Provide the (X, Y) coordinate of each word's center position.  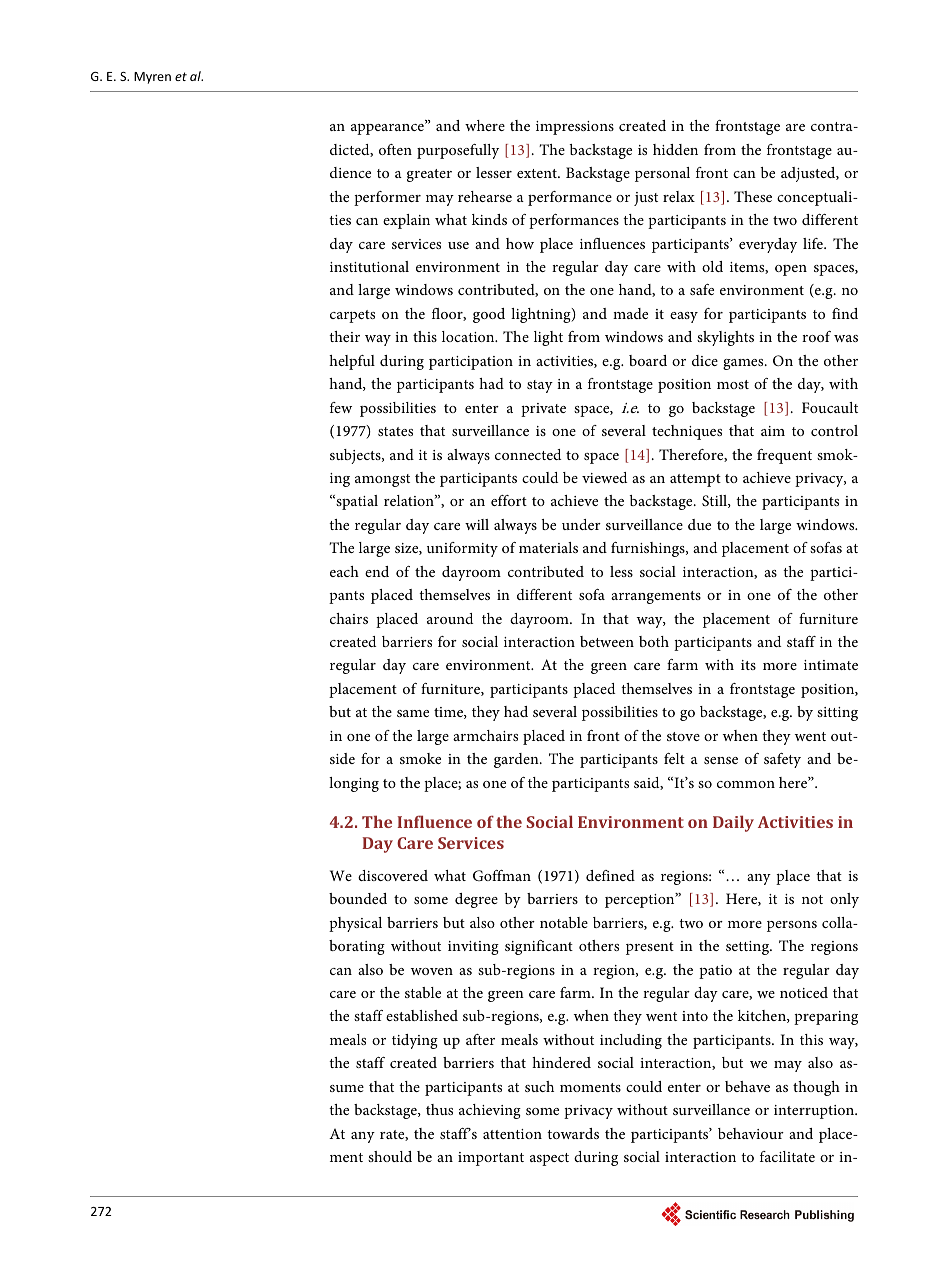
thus (439, 1109)
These (753, 196)
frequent (784, 456)
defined (610, 875)
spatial (356, 502)
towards (573, 1133)
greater (429, 175)
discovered (393, 875)
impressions (575, 128)
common (746, 784)
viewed (604, 477)
